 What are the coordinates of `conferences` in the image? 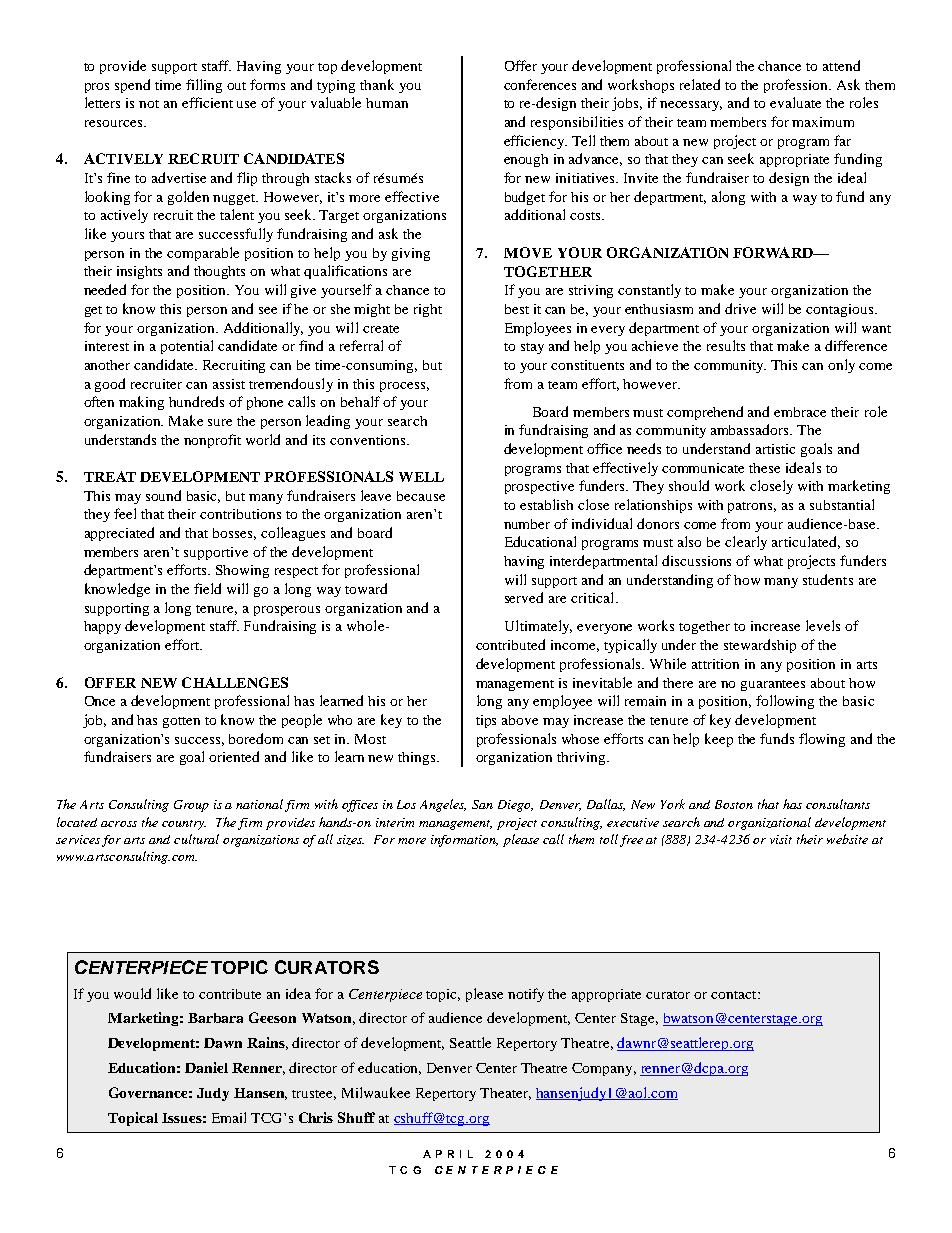 It's located at (540, 84).
